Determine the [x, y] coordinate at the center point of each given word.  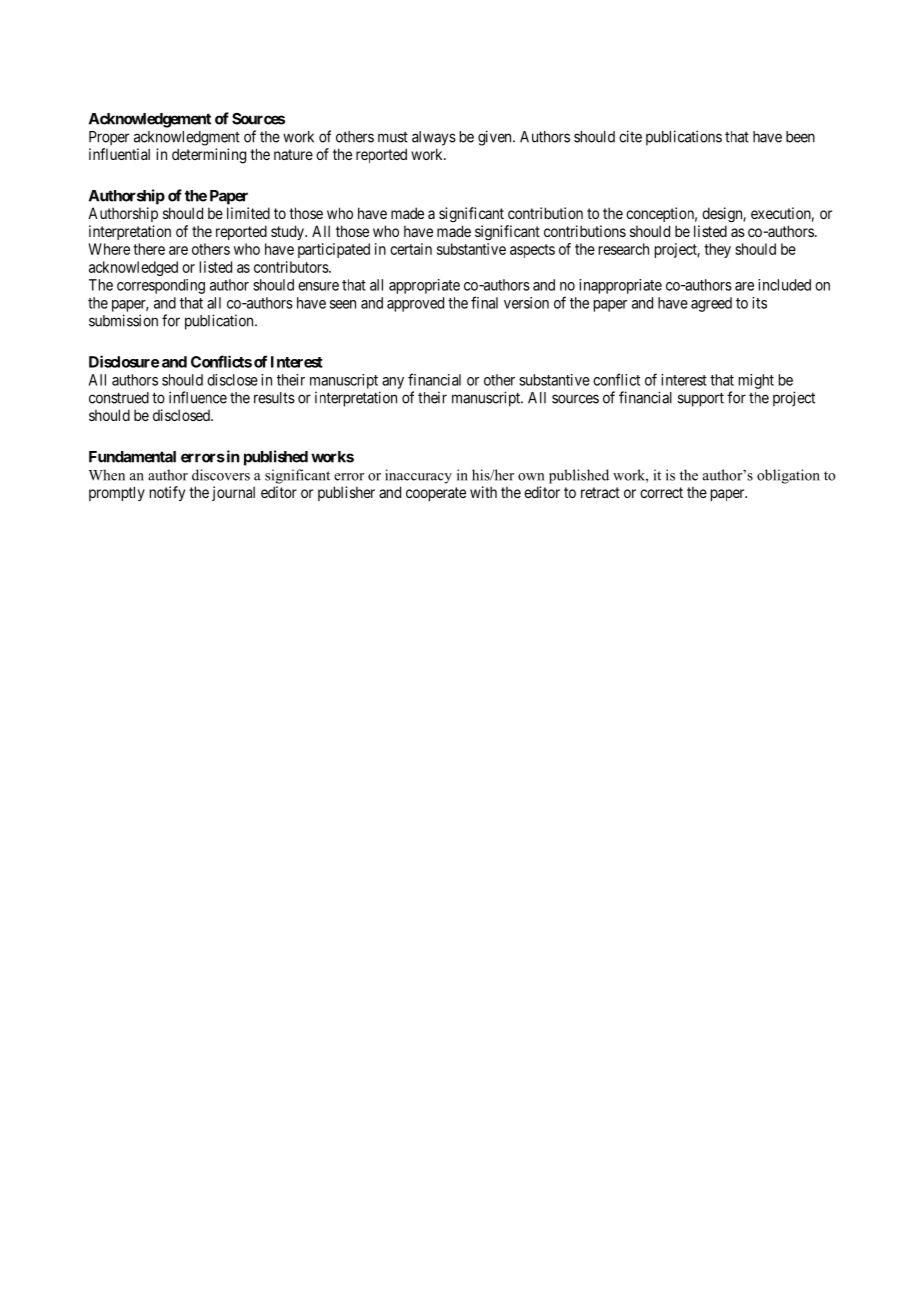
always [434, 138]
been [800, 137]
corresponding [161, 286]
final [484, 302]
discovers [221, 475]
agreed [711, 304]
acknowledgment [187, 138]
